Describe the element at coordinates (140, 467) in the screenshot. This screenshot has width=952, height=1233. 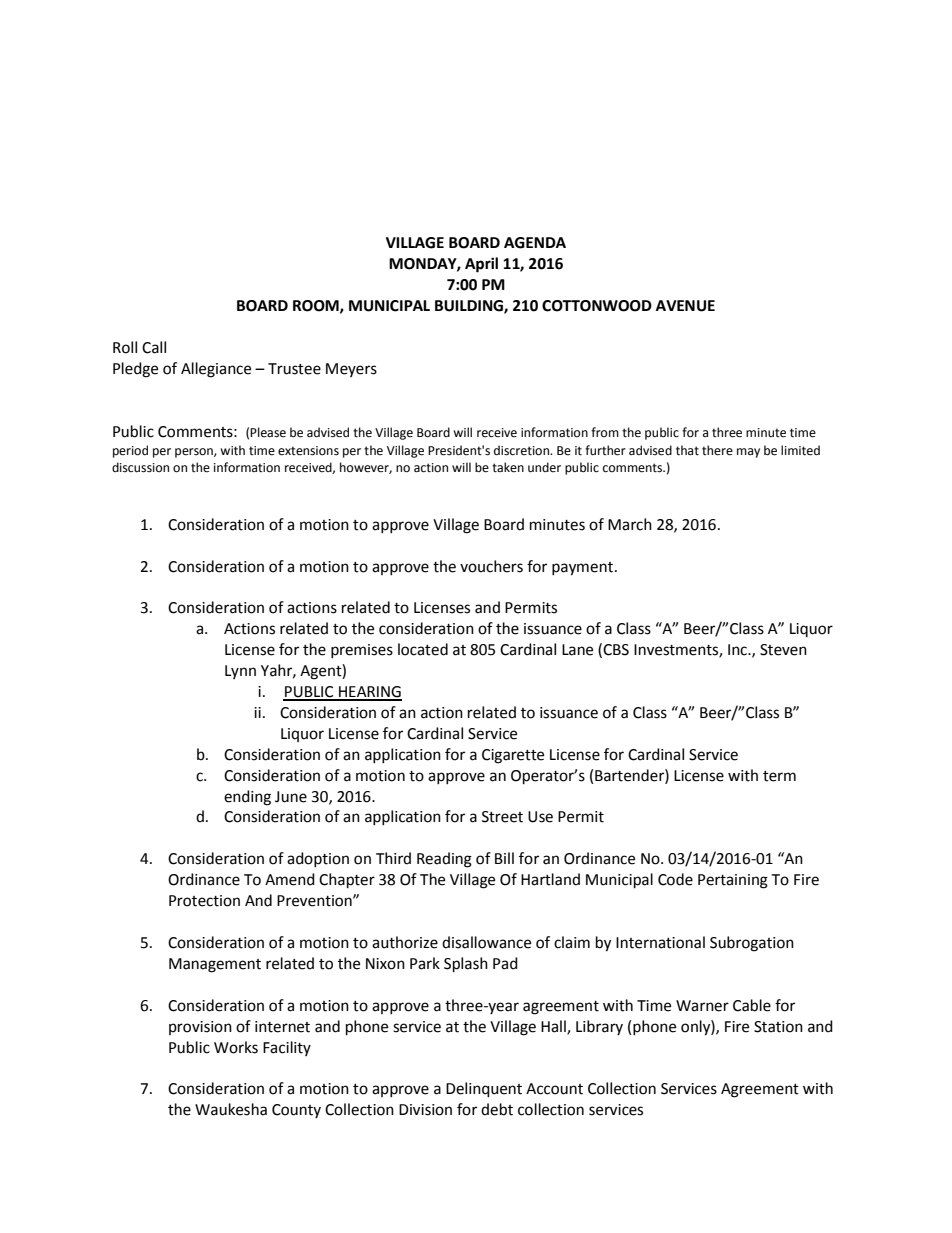
I see `discussion` at that location.
